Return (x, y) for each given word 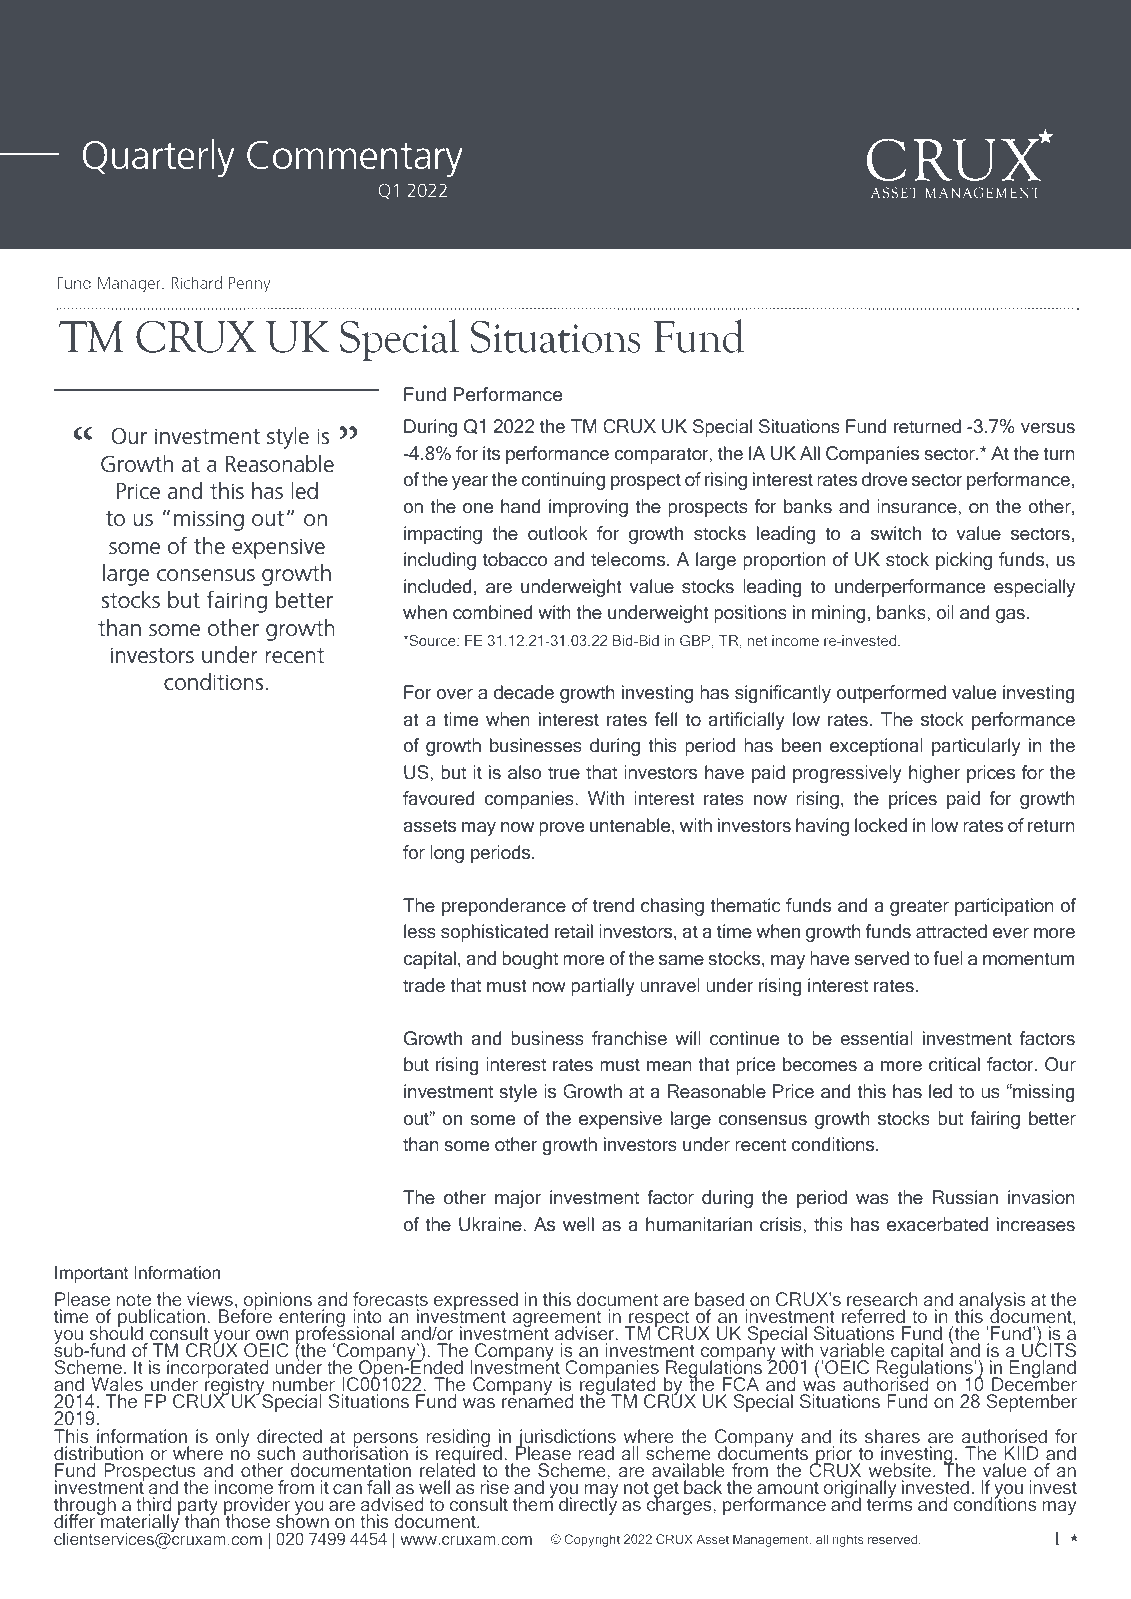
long (447, 854)
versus (1048, 428)
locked (881, 825)
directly (588, 1505)
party (198, 1508)
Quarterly (158, 158)
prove (562, 829)
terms (890, 1503)
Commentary (355, 159)
